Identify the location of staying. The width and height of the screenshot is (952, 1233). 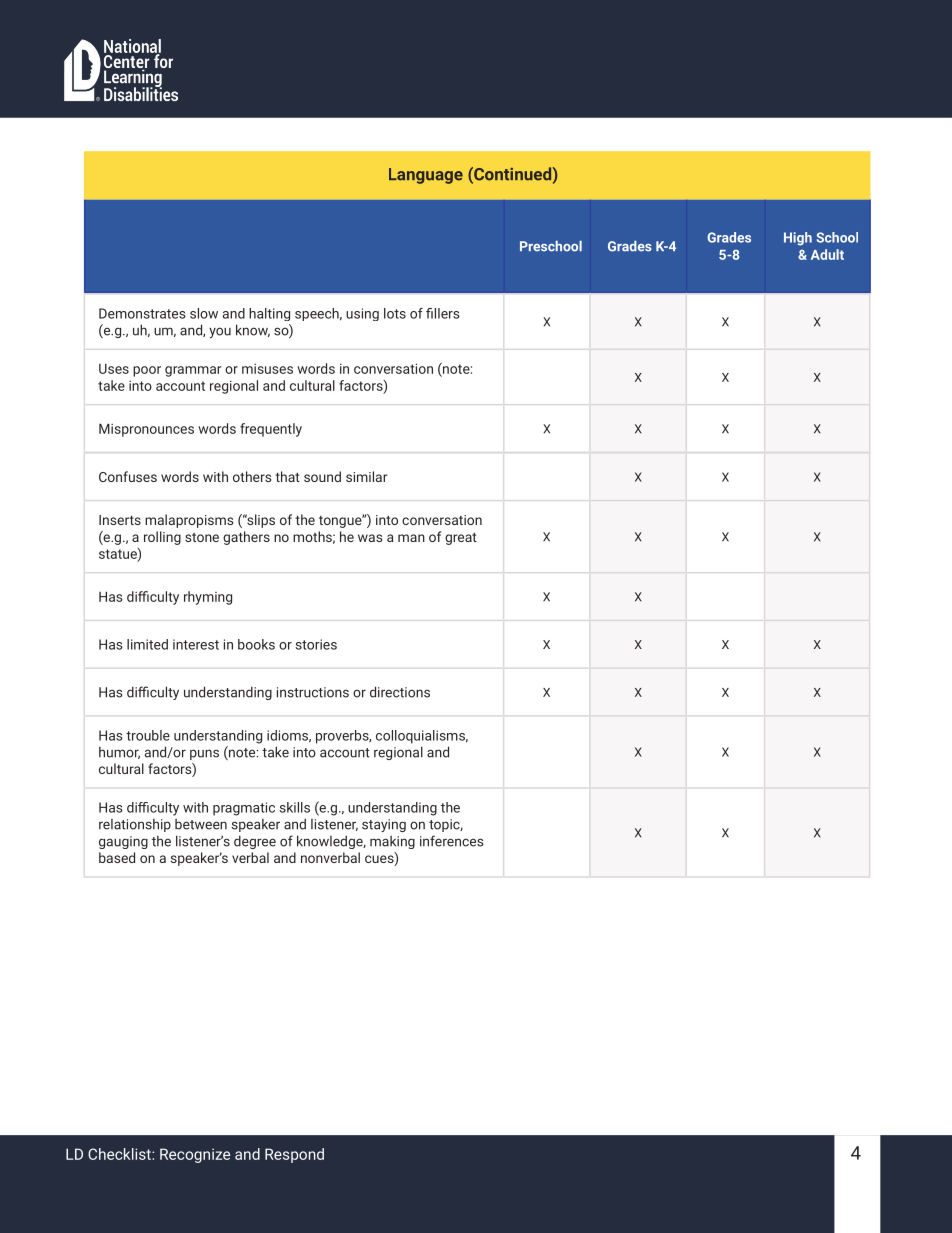
(384, 825).
